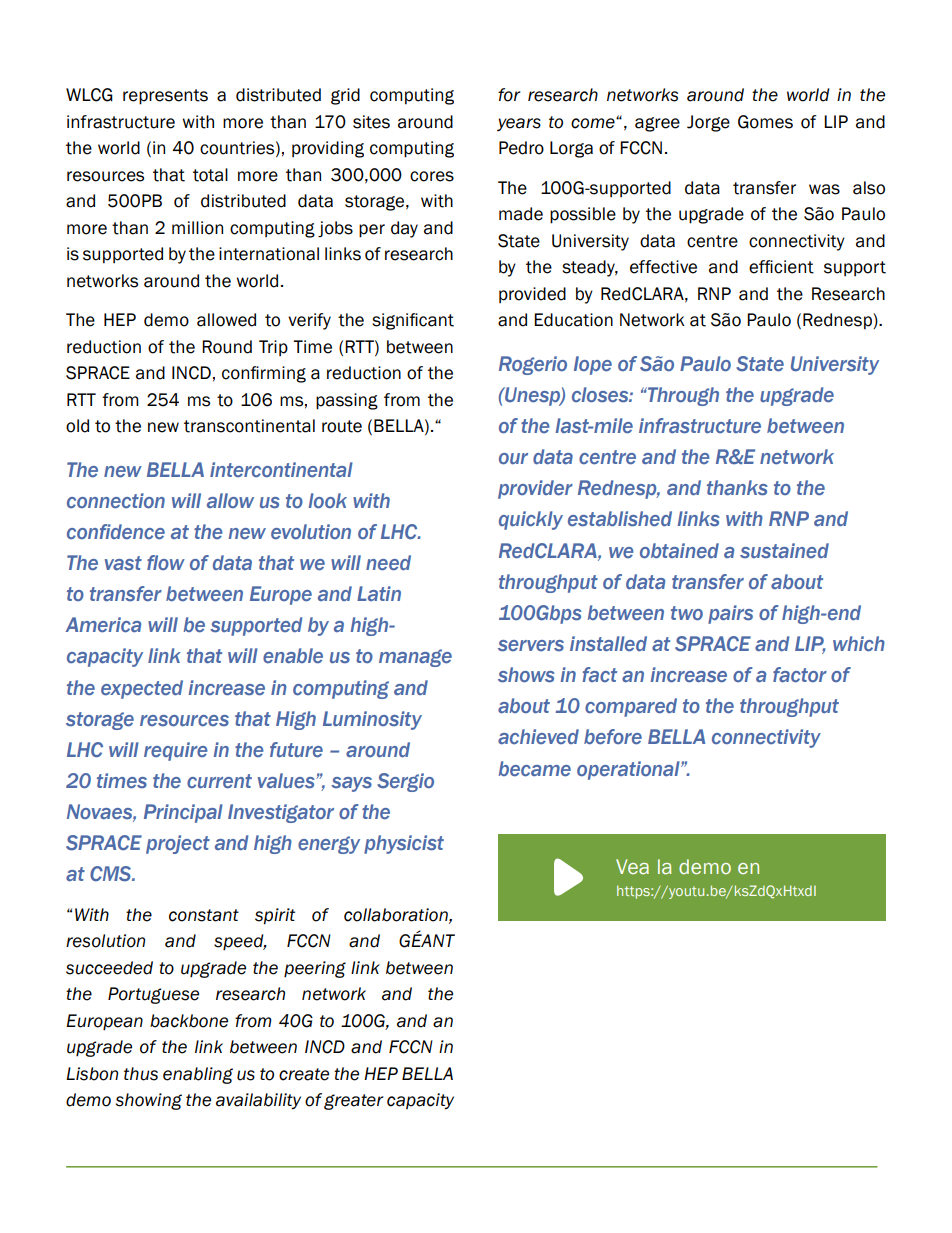  What do you see at coordinates (166, 562) in the screenshot?
I see `flow` at bounding box center [166, 562].
